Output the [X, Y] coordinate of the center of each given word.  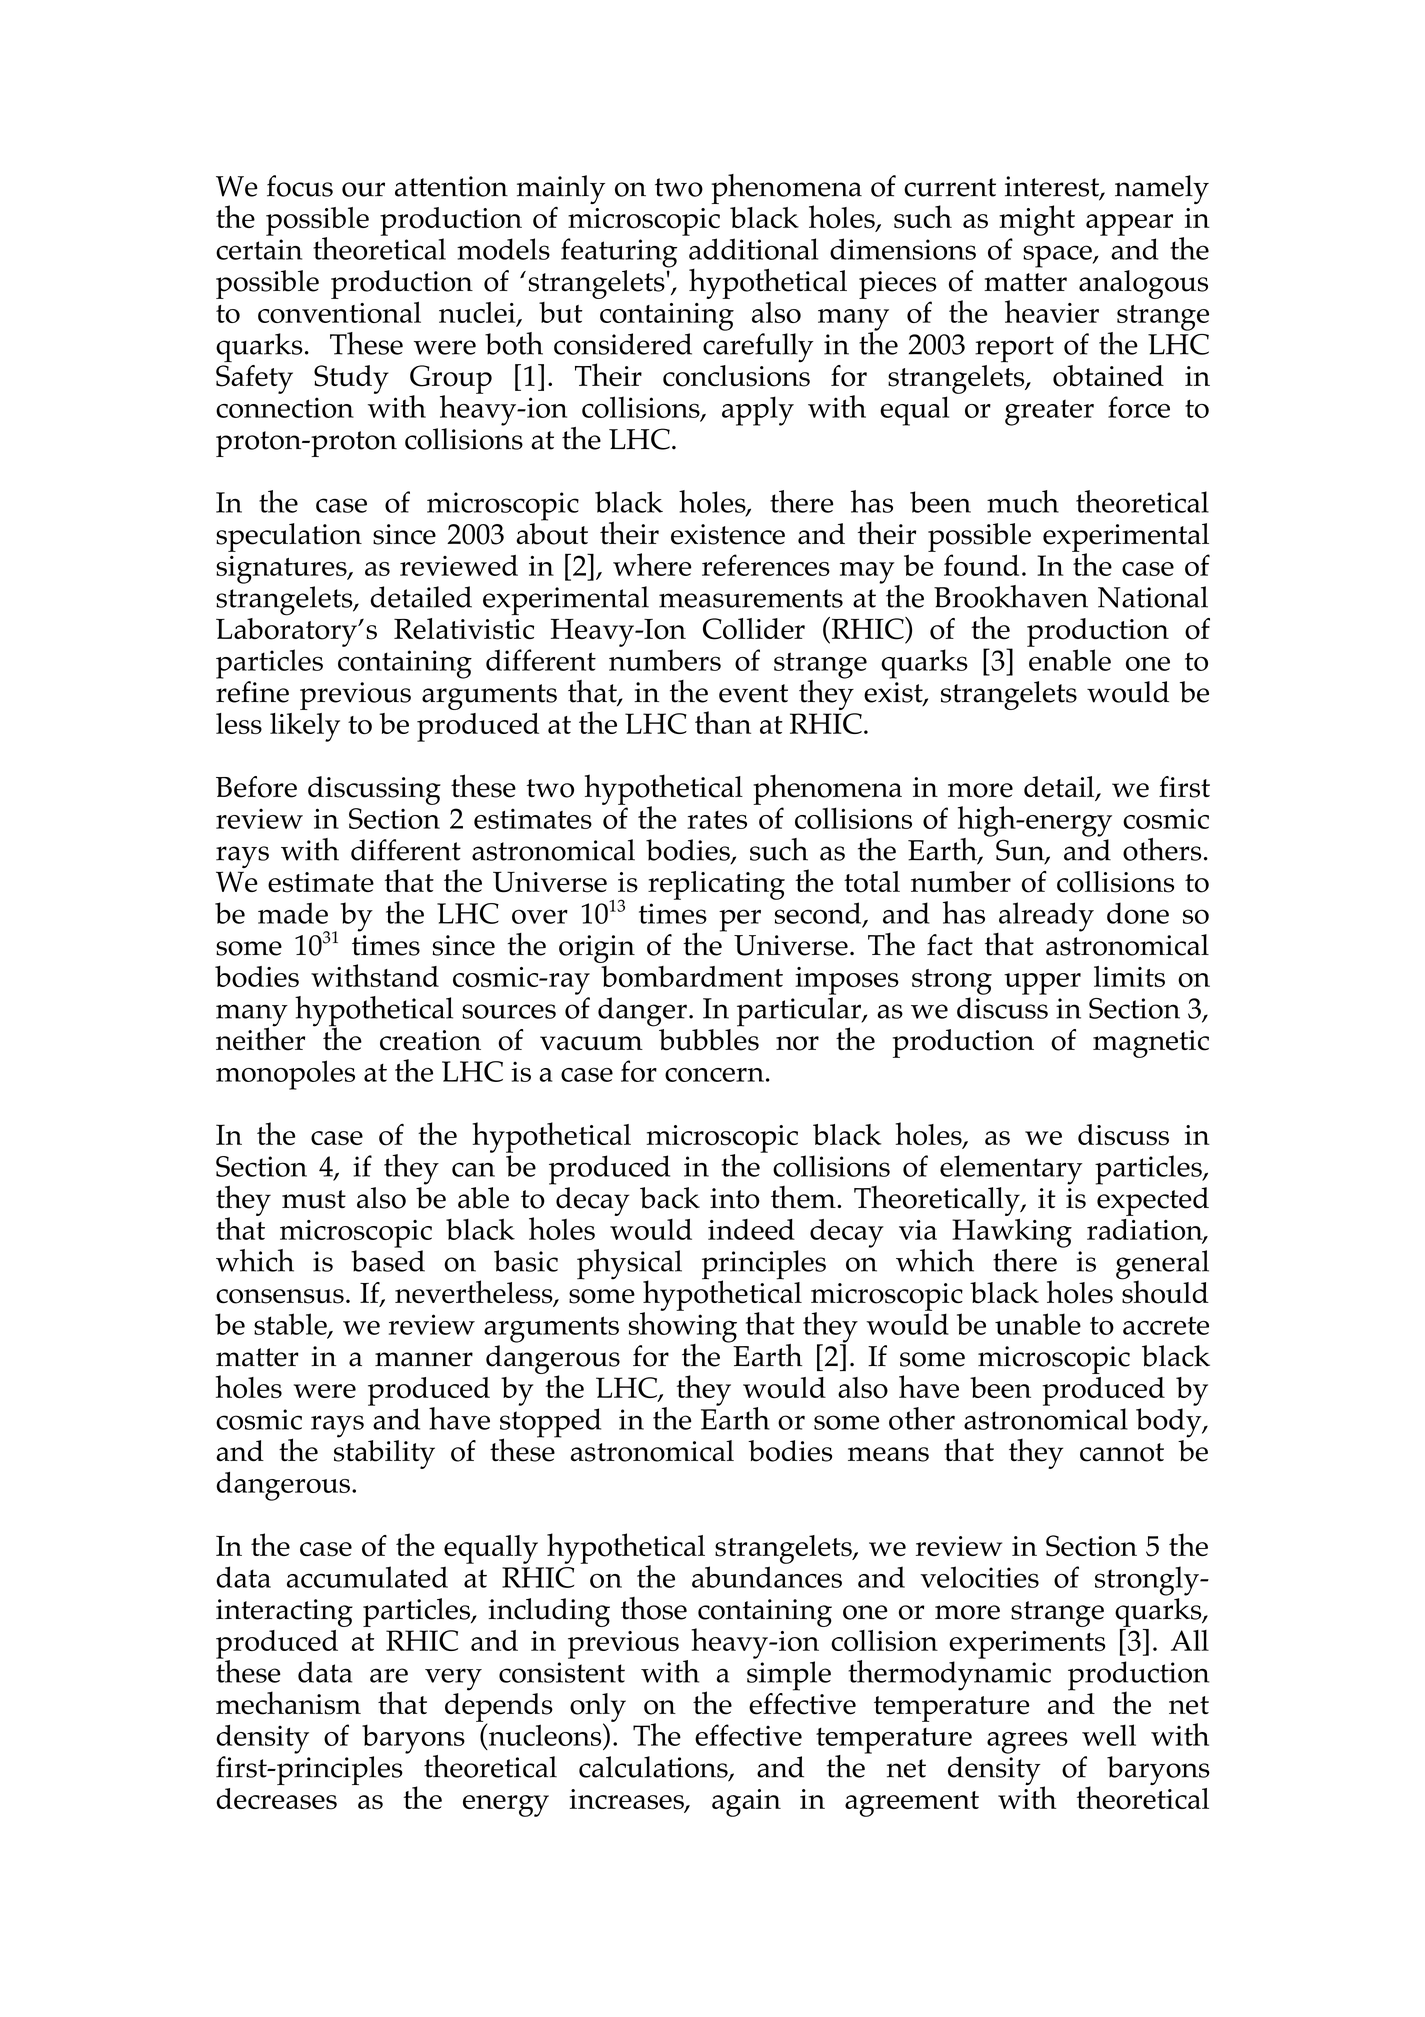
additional [753, 249]
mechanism [288, 1703]
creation [430, 1040]
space [1058, 256]
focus [300, 186]
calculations [654, 1768]
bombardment [692, 976]
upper [1042, 984]
